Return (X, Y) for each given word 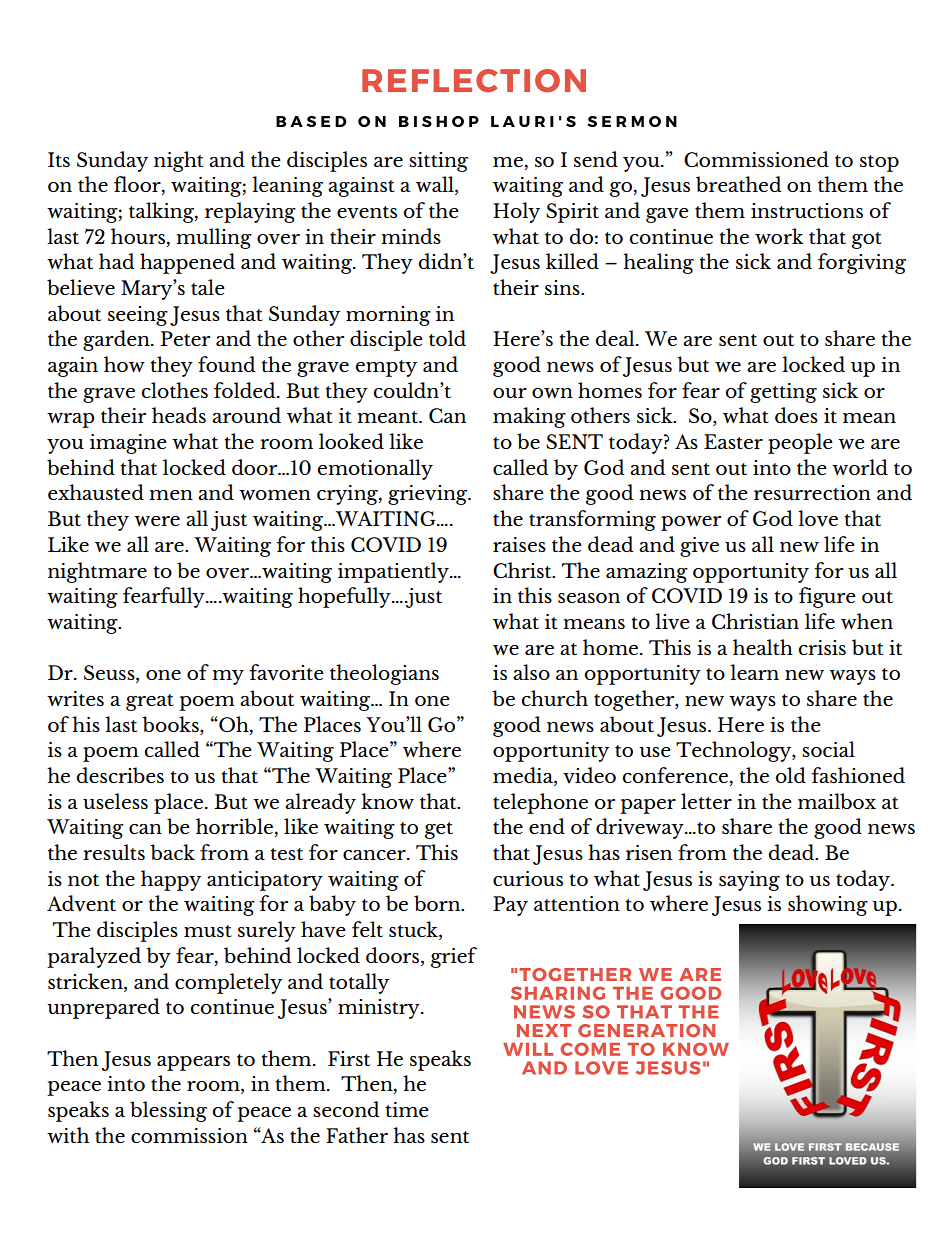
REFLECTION (474, 80)
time (407, 1109)
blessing (168, 1111)
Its (59, 159)
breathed (739, 184)
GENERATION (646, 1030)
